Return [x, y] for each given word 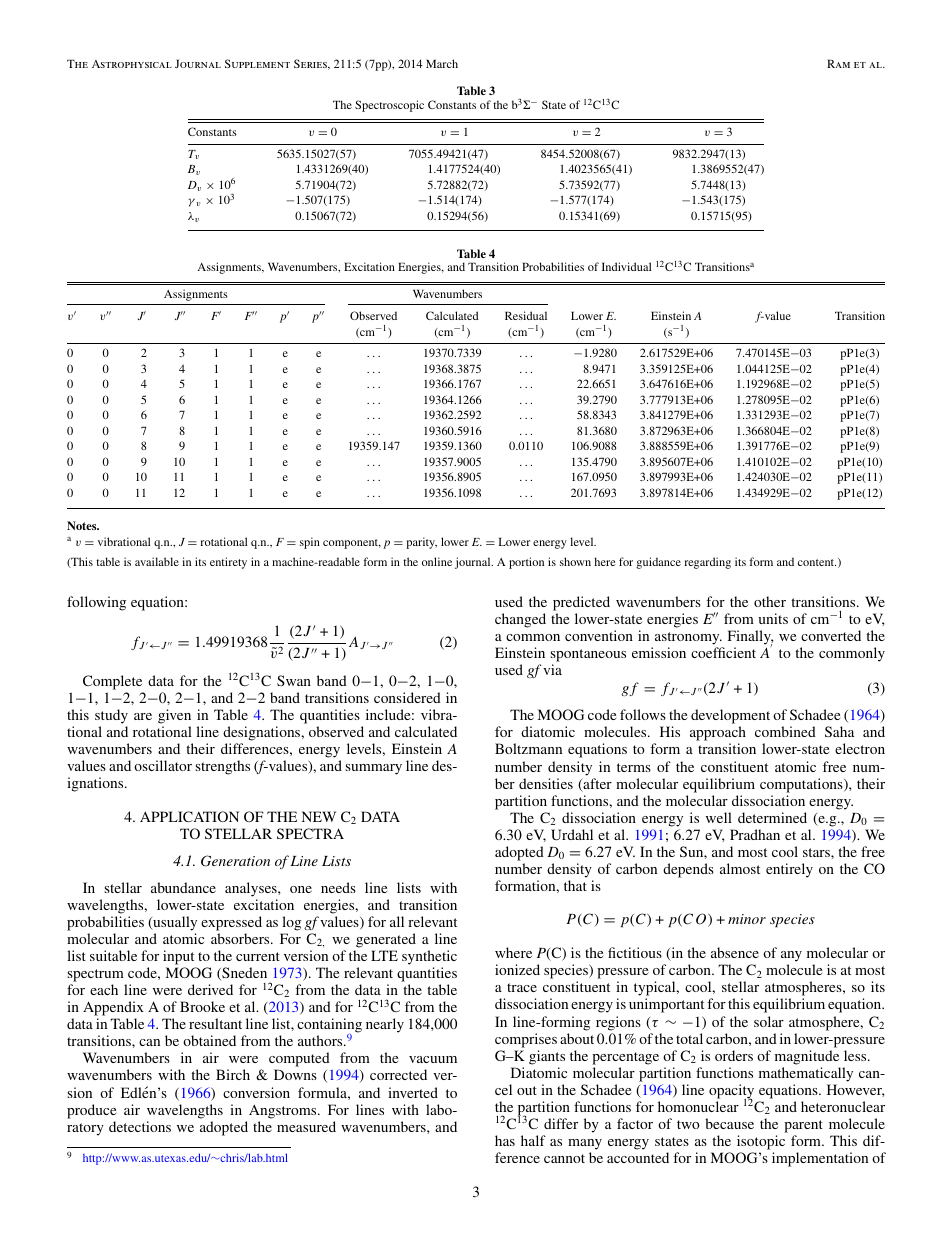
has [505, 1140]
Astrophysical [132, 64]
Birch [233, 1074]
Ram [838, 63]
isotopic [761, 1142]
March [442, 63]
